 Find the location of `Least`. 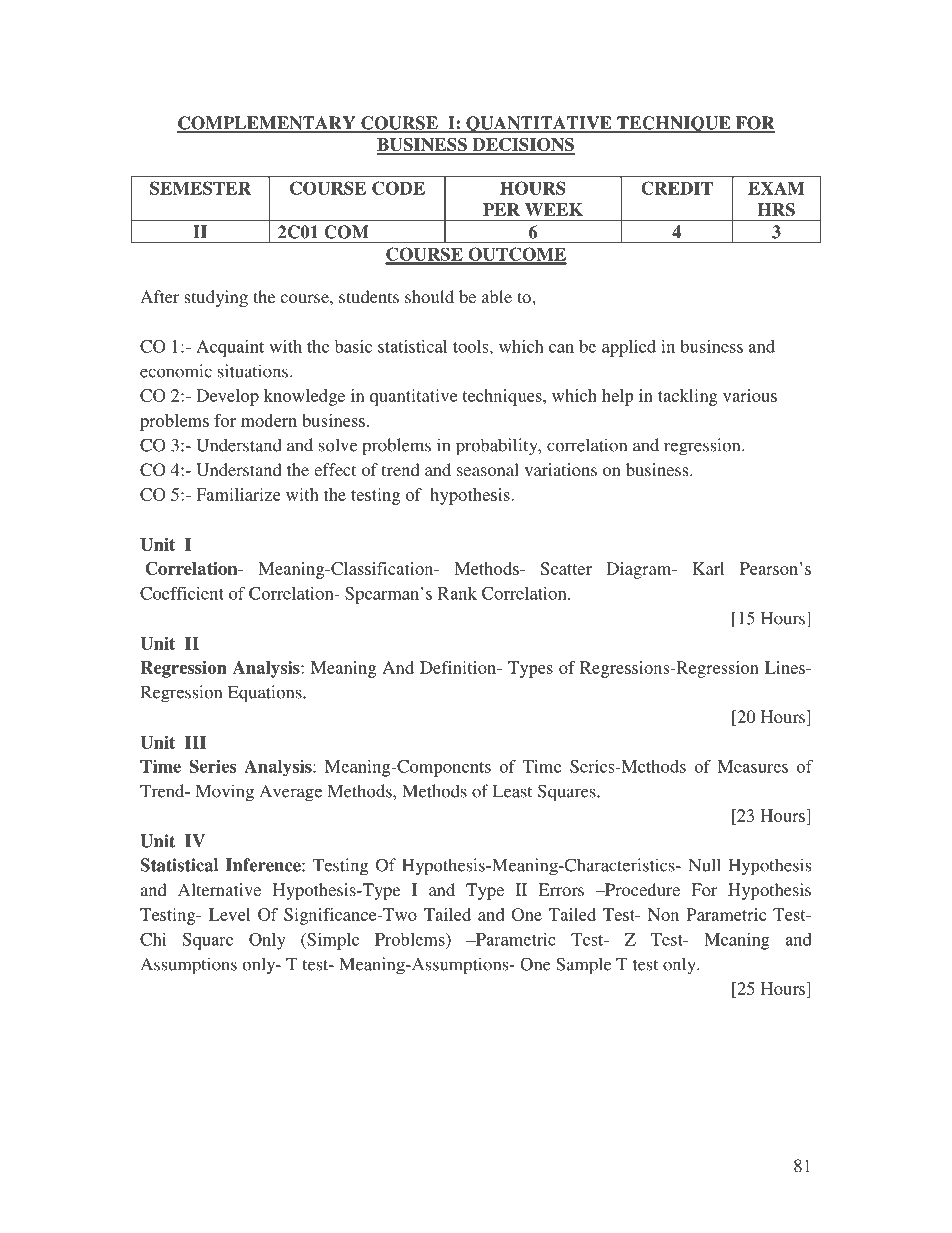

Least is located at coordinates (512, 791).
